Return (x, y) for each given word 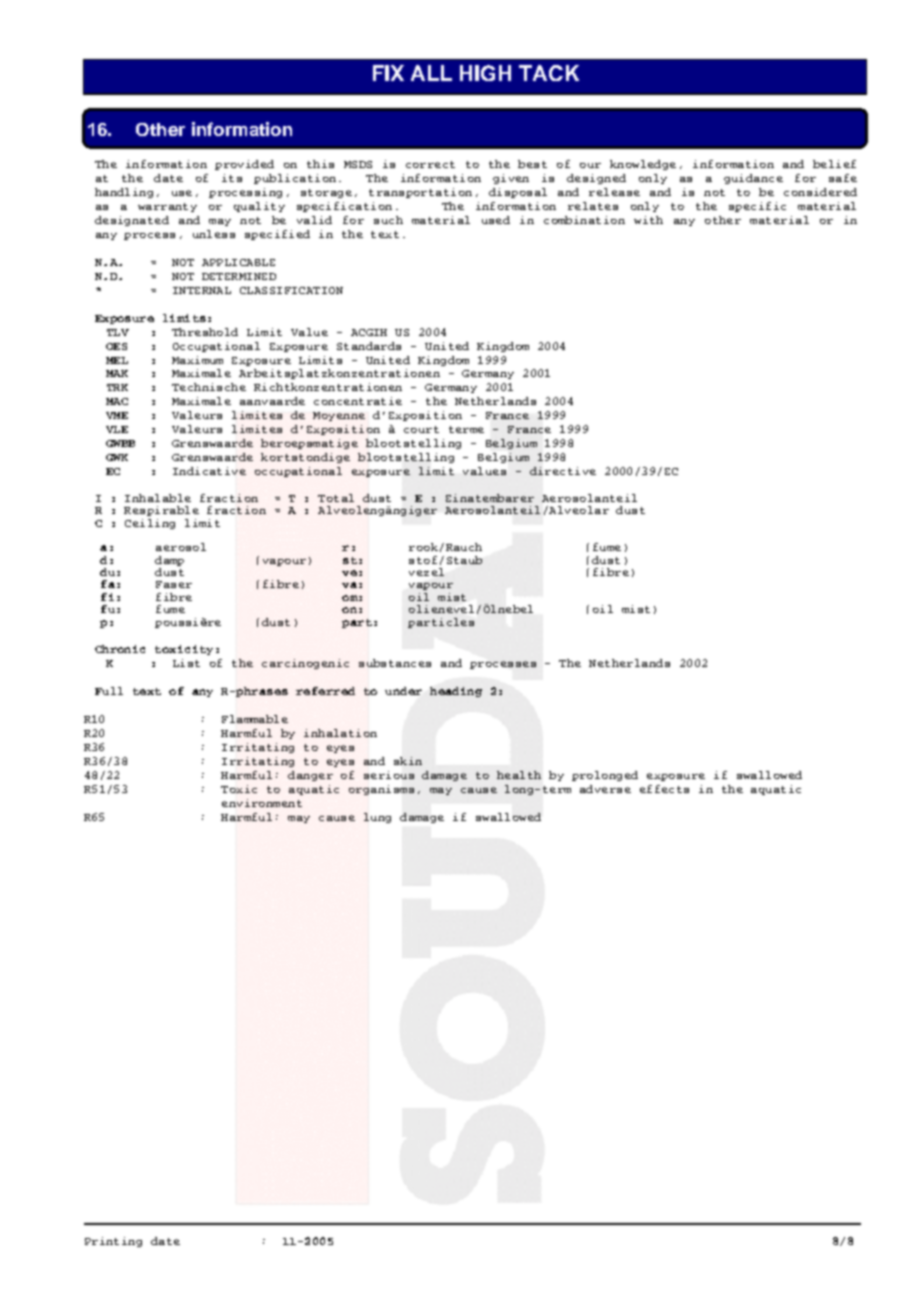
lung (377, 818)
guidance (753, 179)
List (186, 663)
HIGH (485, 73)
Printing (113, 1242)
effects (664, 789)
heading (456, 692)
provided (244, 165)
